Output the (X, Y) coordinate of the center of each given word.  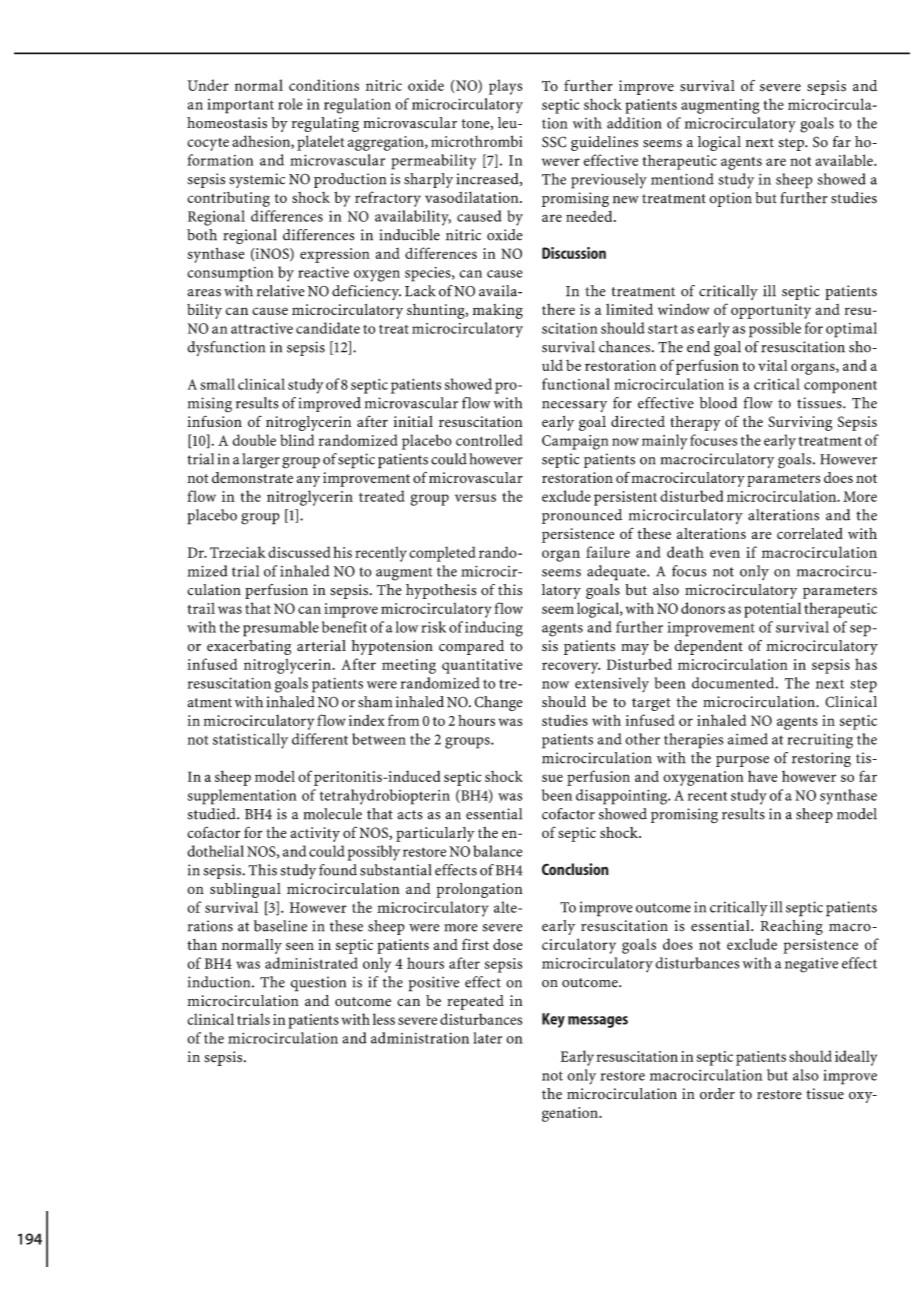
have (762, 776)
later (487, 1038)
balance (498, 851)
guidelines (604, 143)
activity (315, 834)
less (384, 1019)
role (290, 104)
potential (772, 610)
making (498, 311)
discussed (299, 552)
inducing (494, 629)
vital (773, 365)
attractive (262, 328)
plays (506, 87)
